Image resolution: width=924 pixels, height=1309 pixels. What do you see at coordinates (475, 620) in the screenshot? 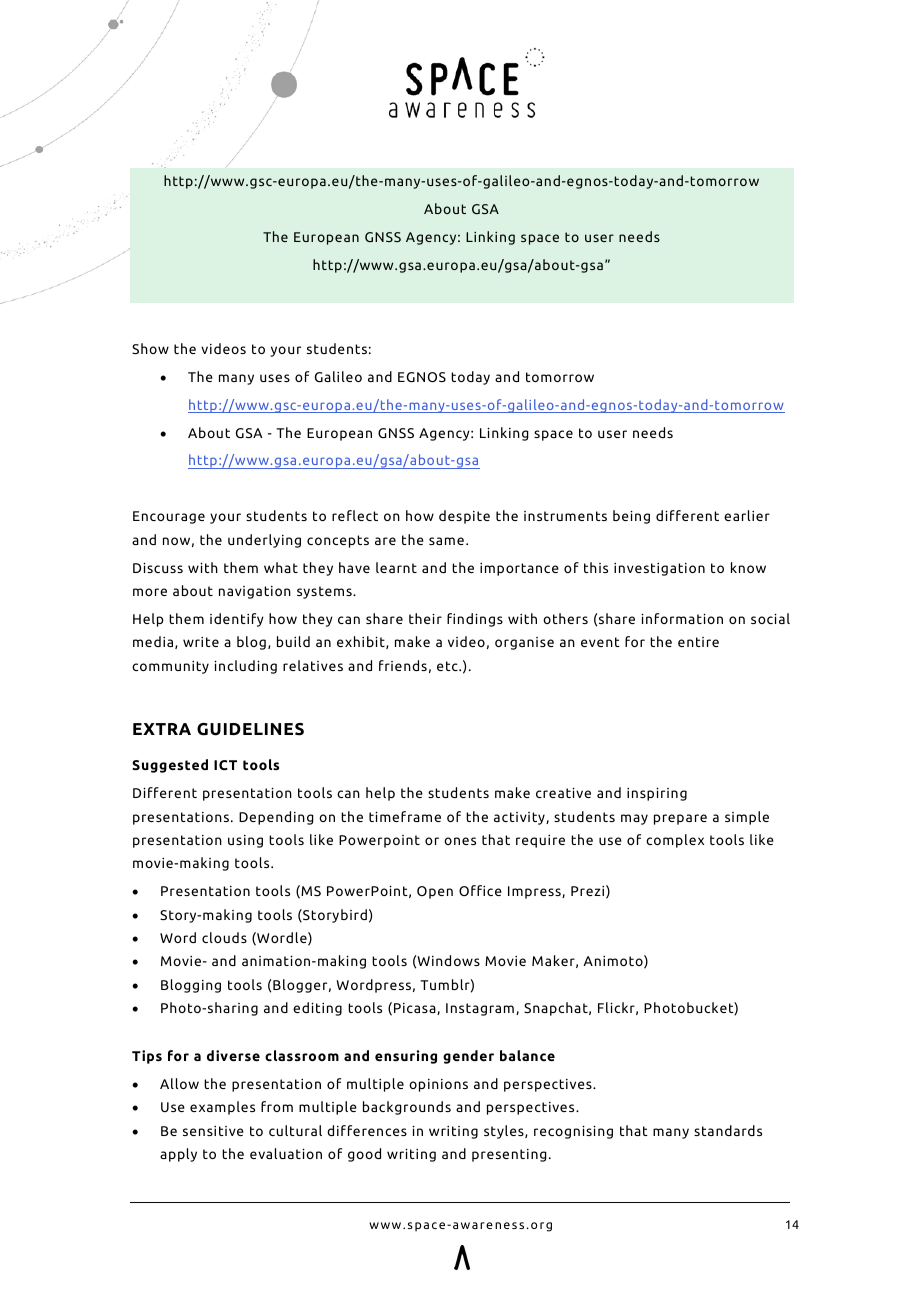
I see `findings` at bounding box center [475, 620].
